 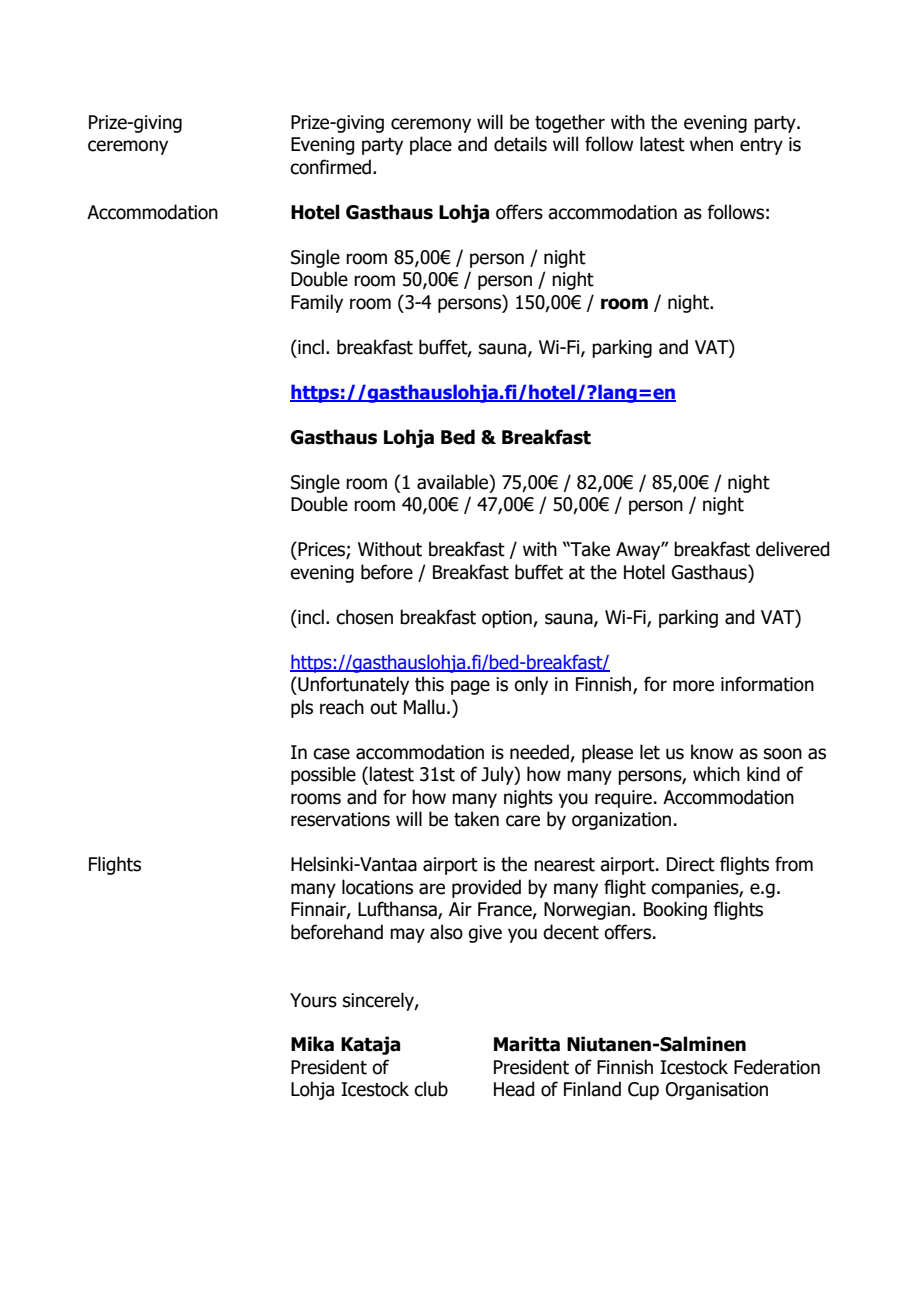 I want to click on Head, so click(x=514, y=1089).
